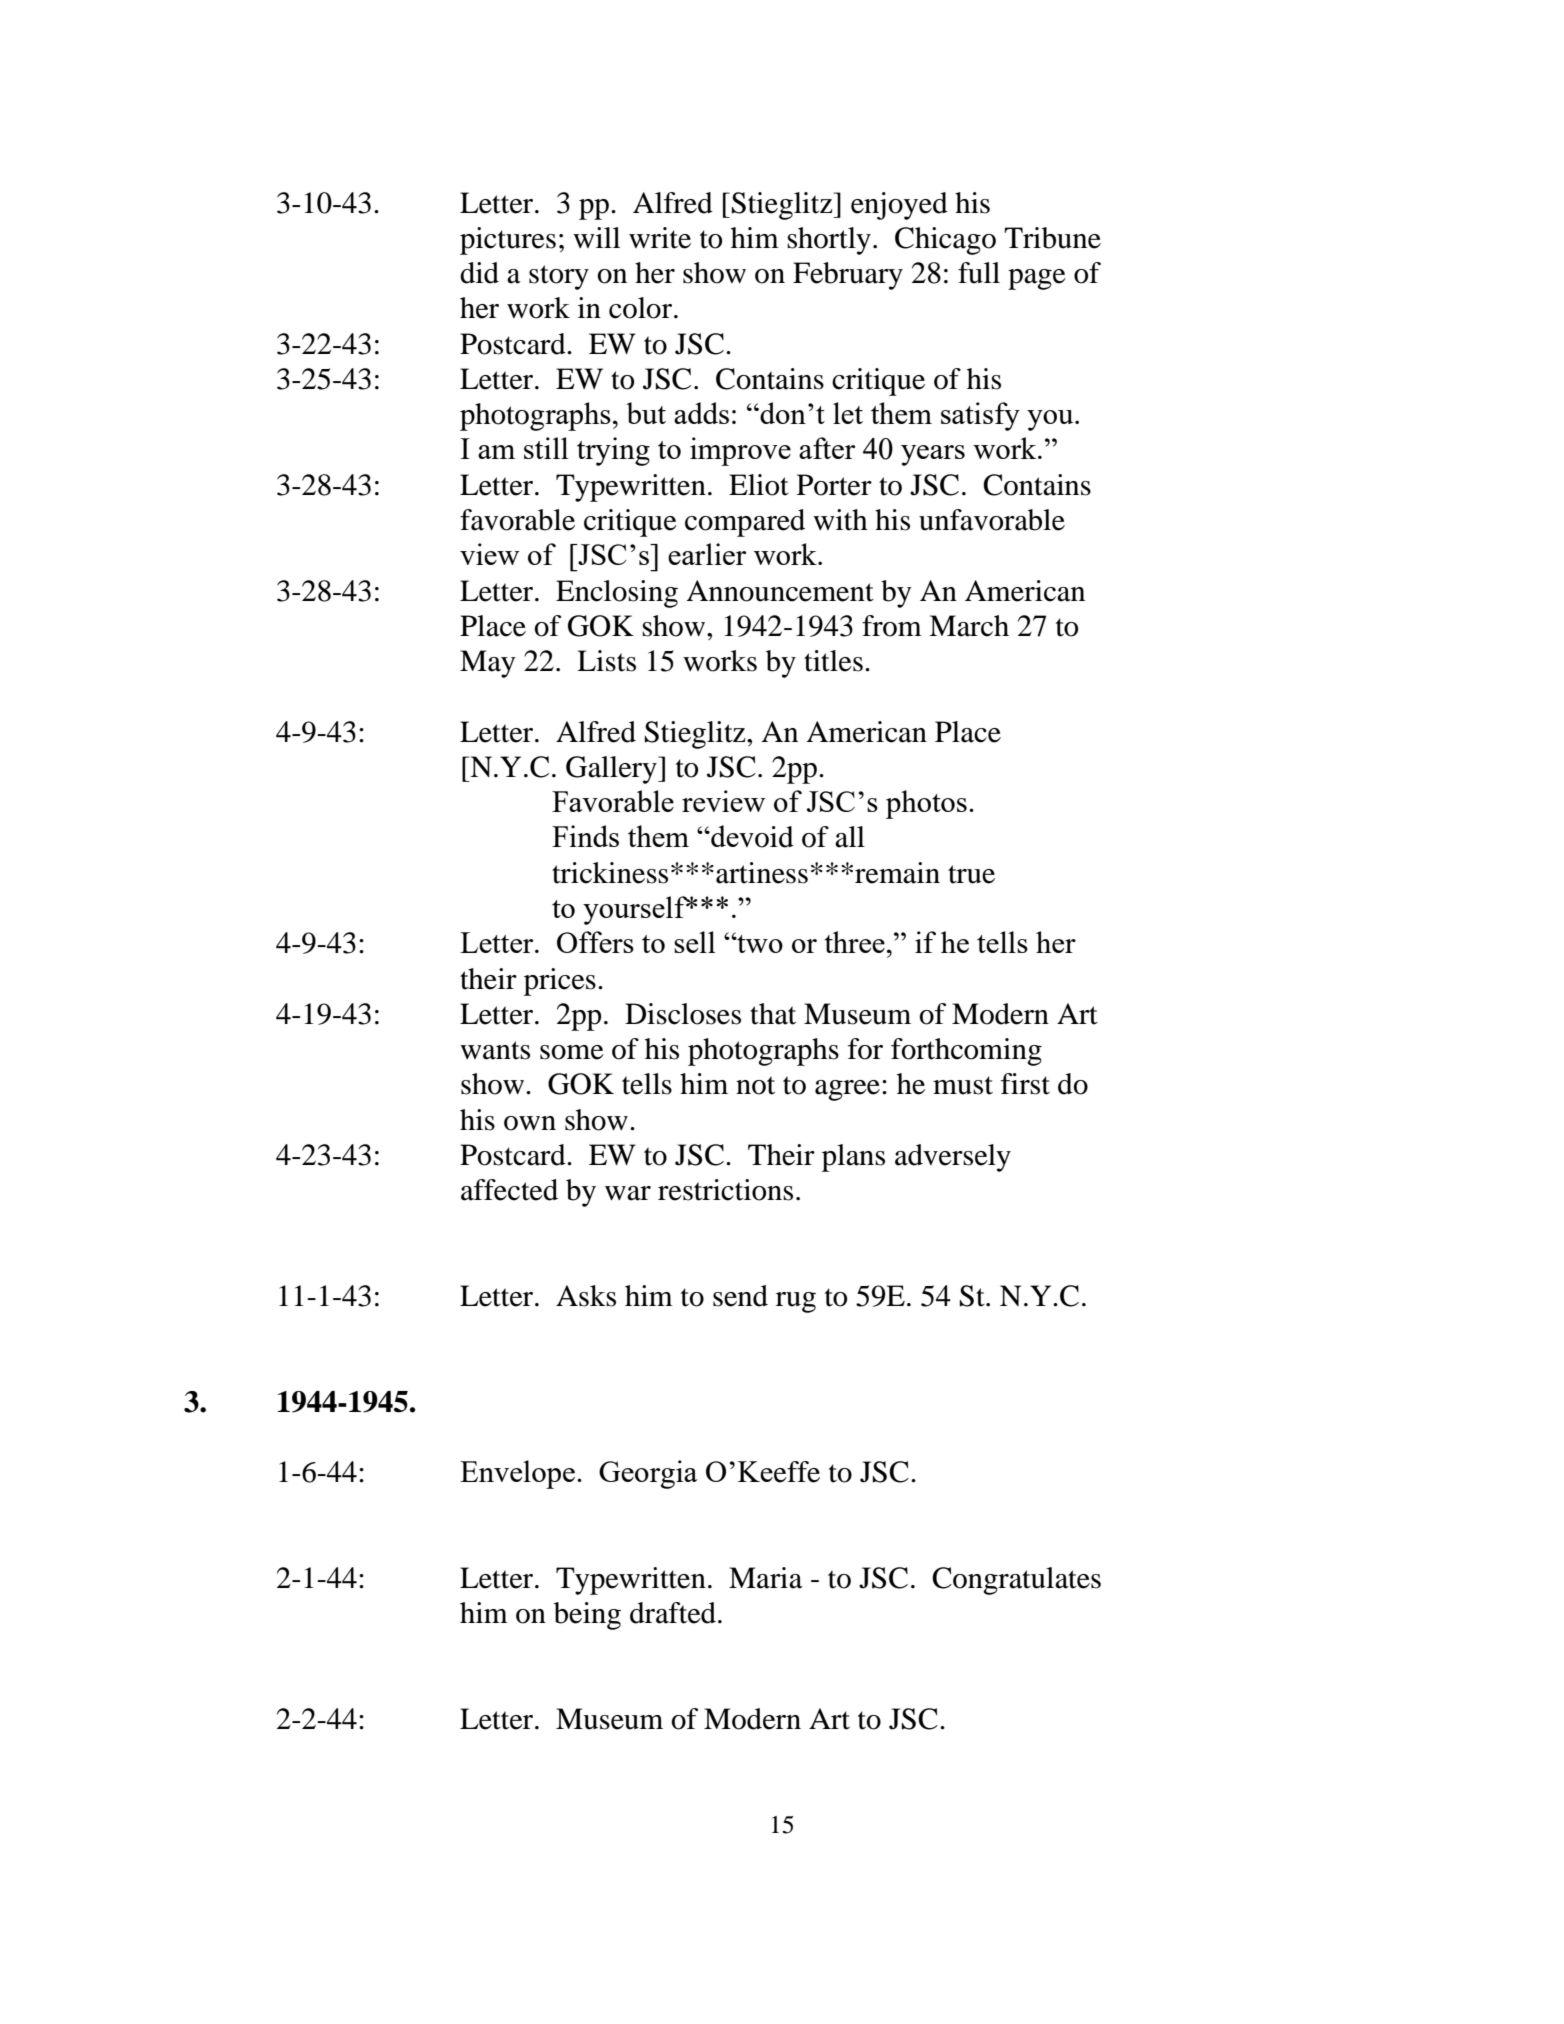 The width and height of the screenshot is (1564, 2024). I want to click on Announcement, so click(780, 591).
